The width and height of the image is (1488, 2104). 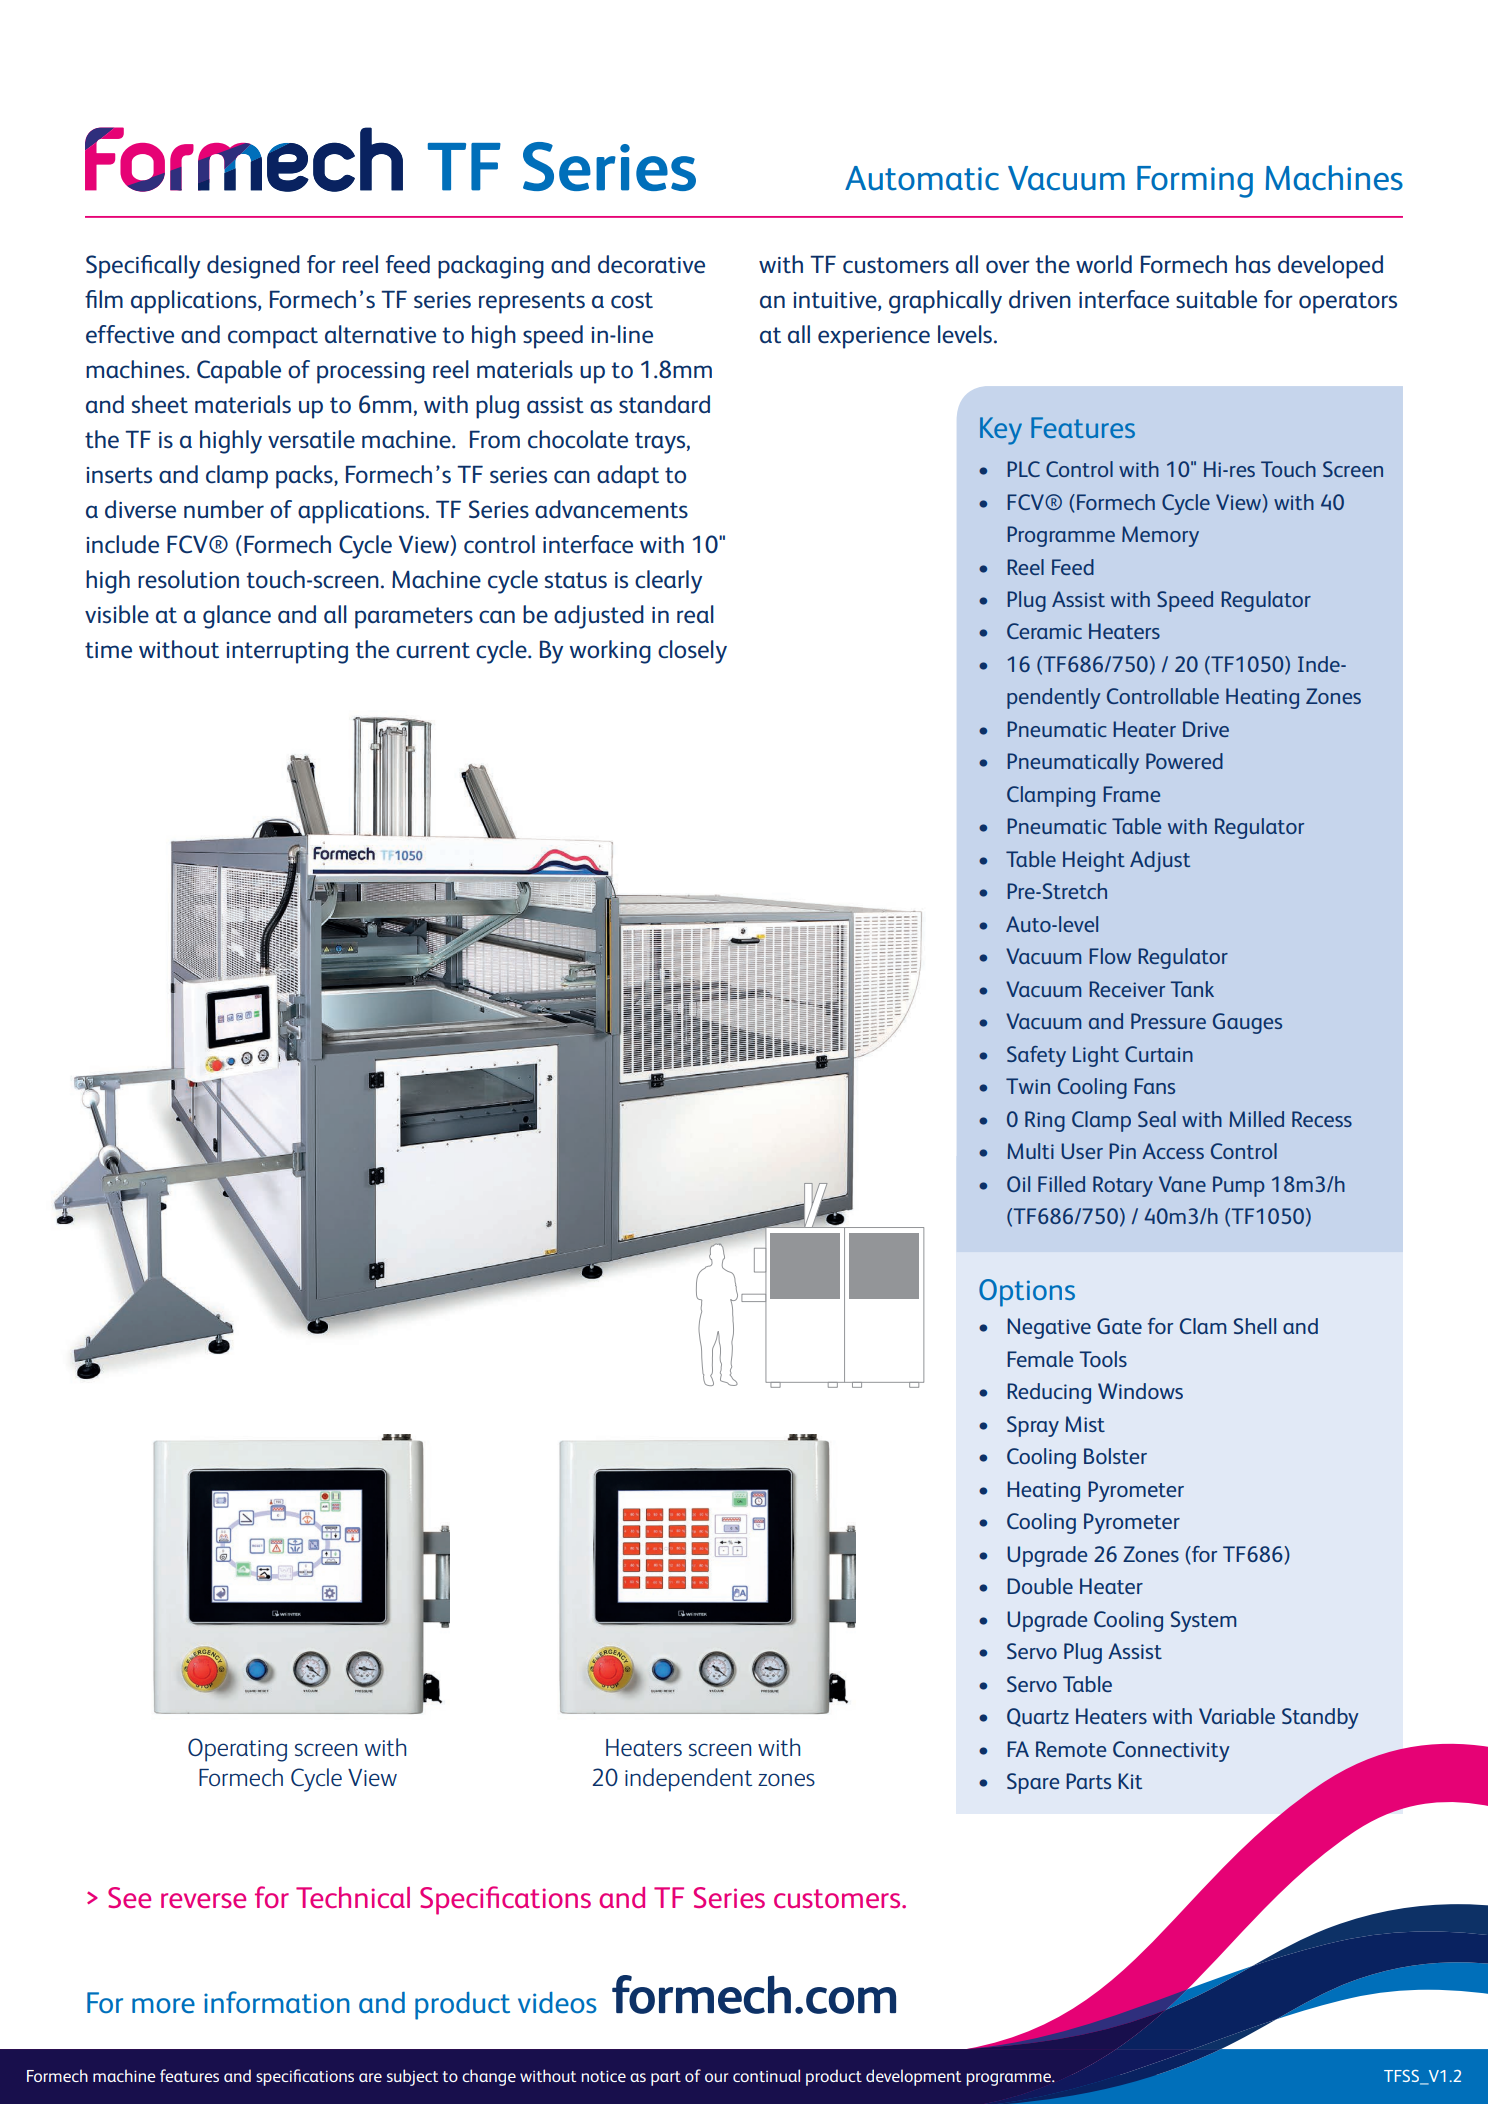 I want to click on Double, so click(x=1040, y=1586).
